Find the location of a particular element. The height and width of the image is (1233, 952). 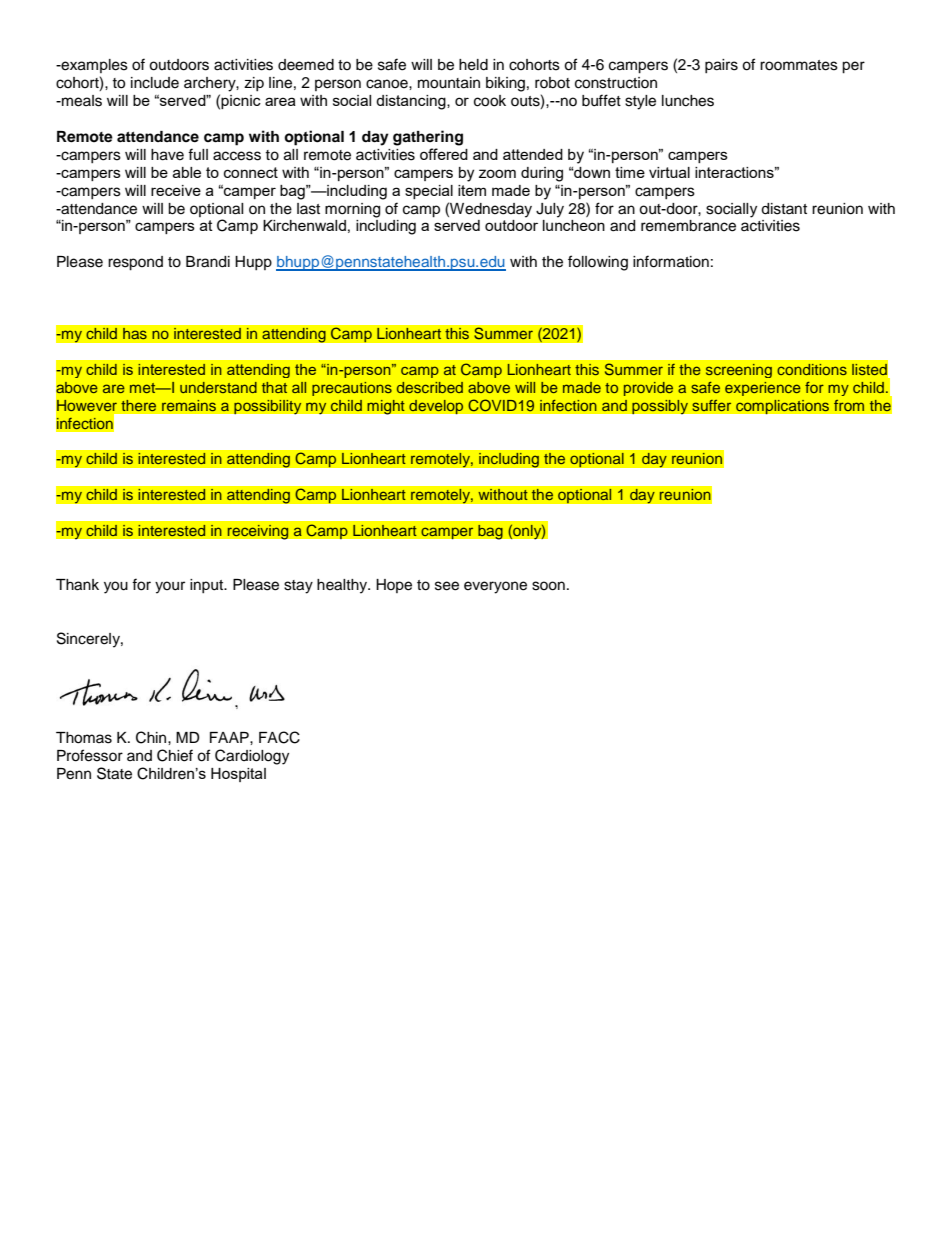

Chief is located at coordinates (175, 755).
